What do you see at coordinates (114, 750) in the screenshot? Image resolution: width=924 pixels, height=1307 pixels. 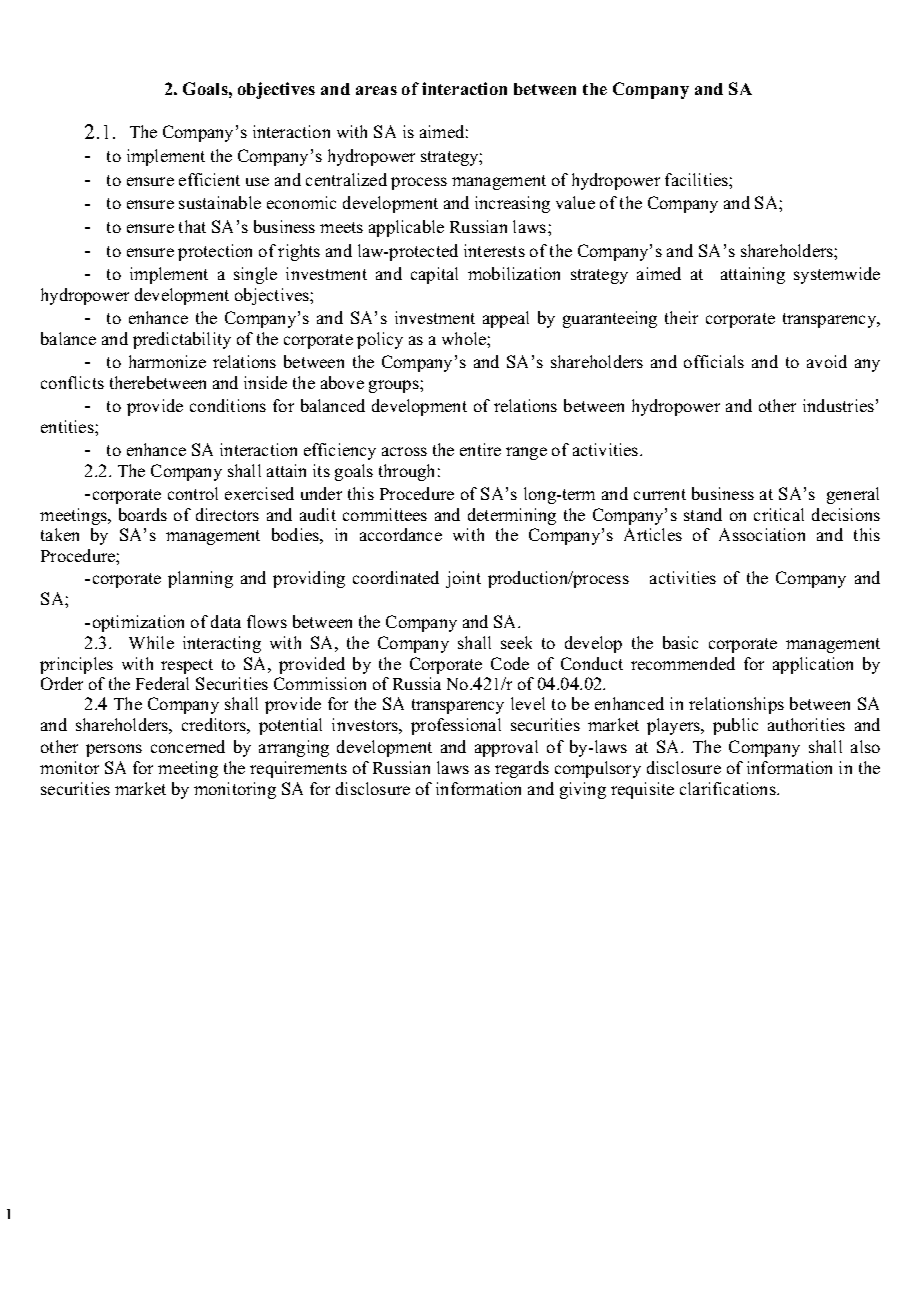 I see `persons` at bounding box center [114, 750].
